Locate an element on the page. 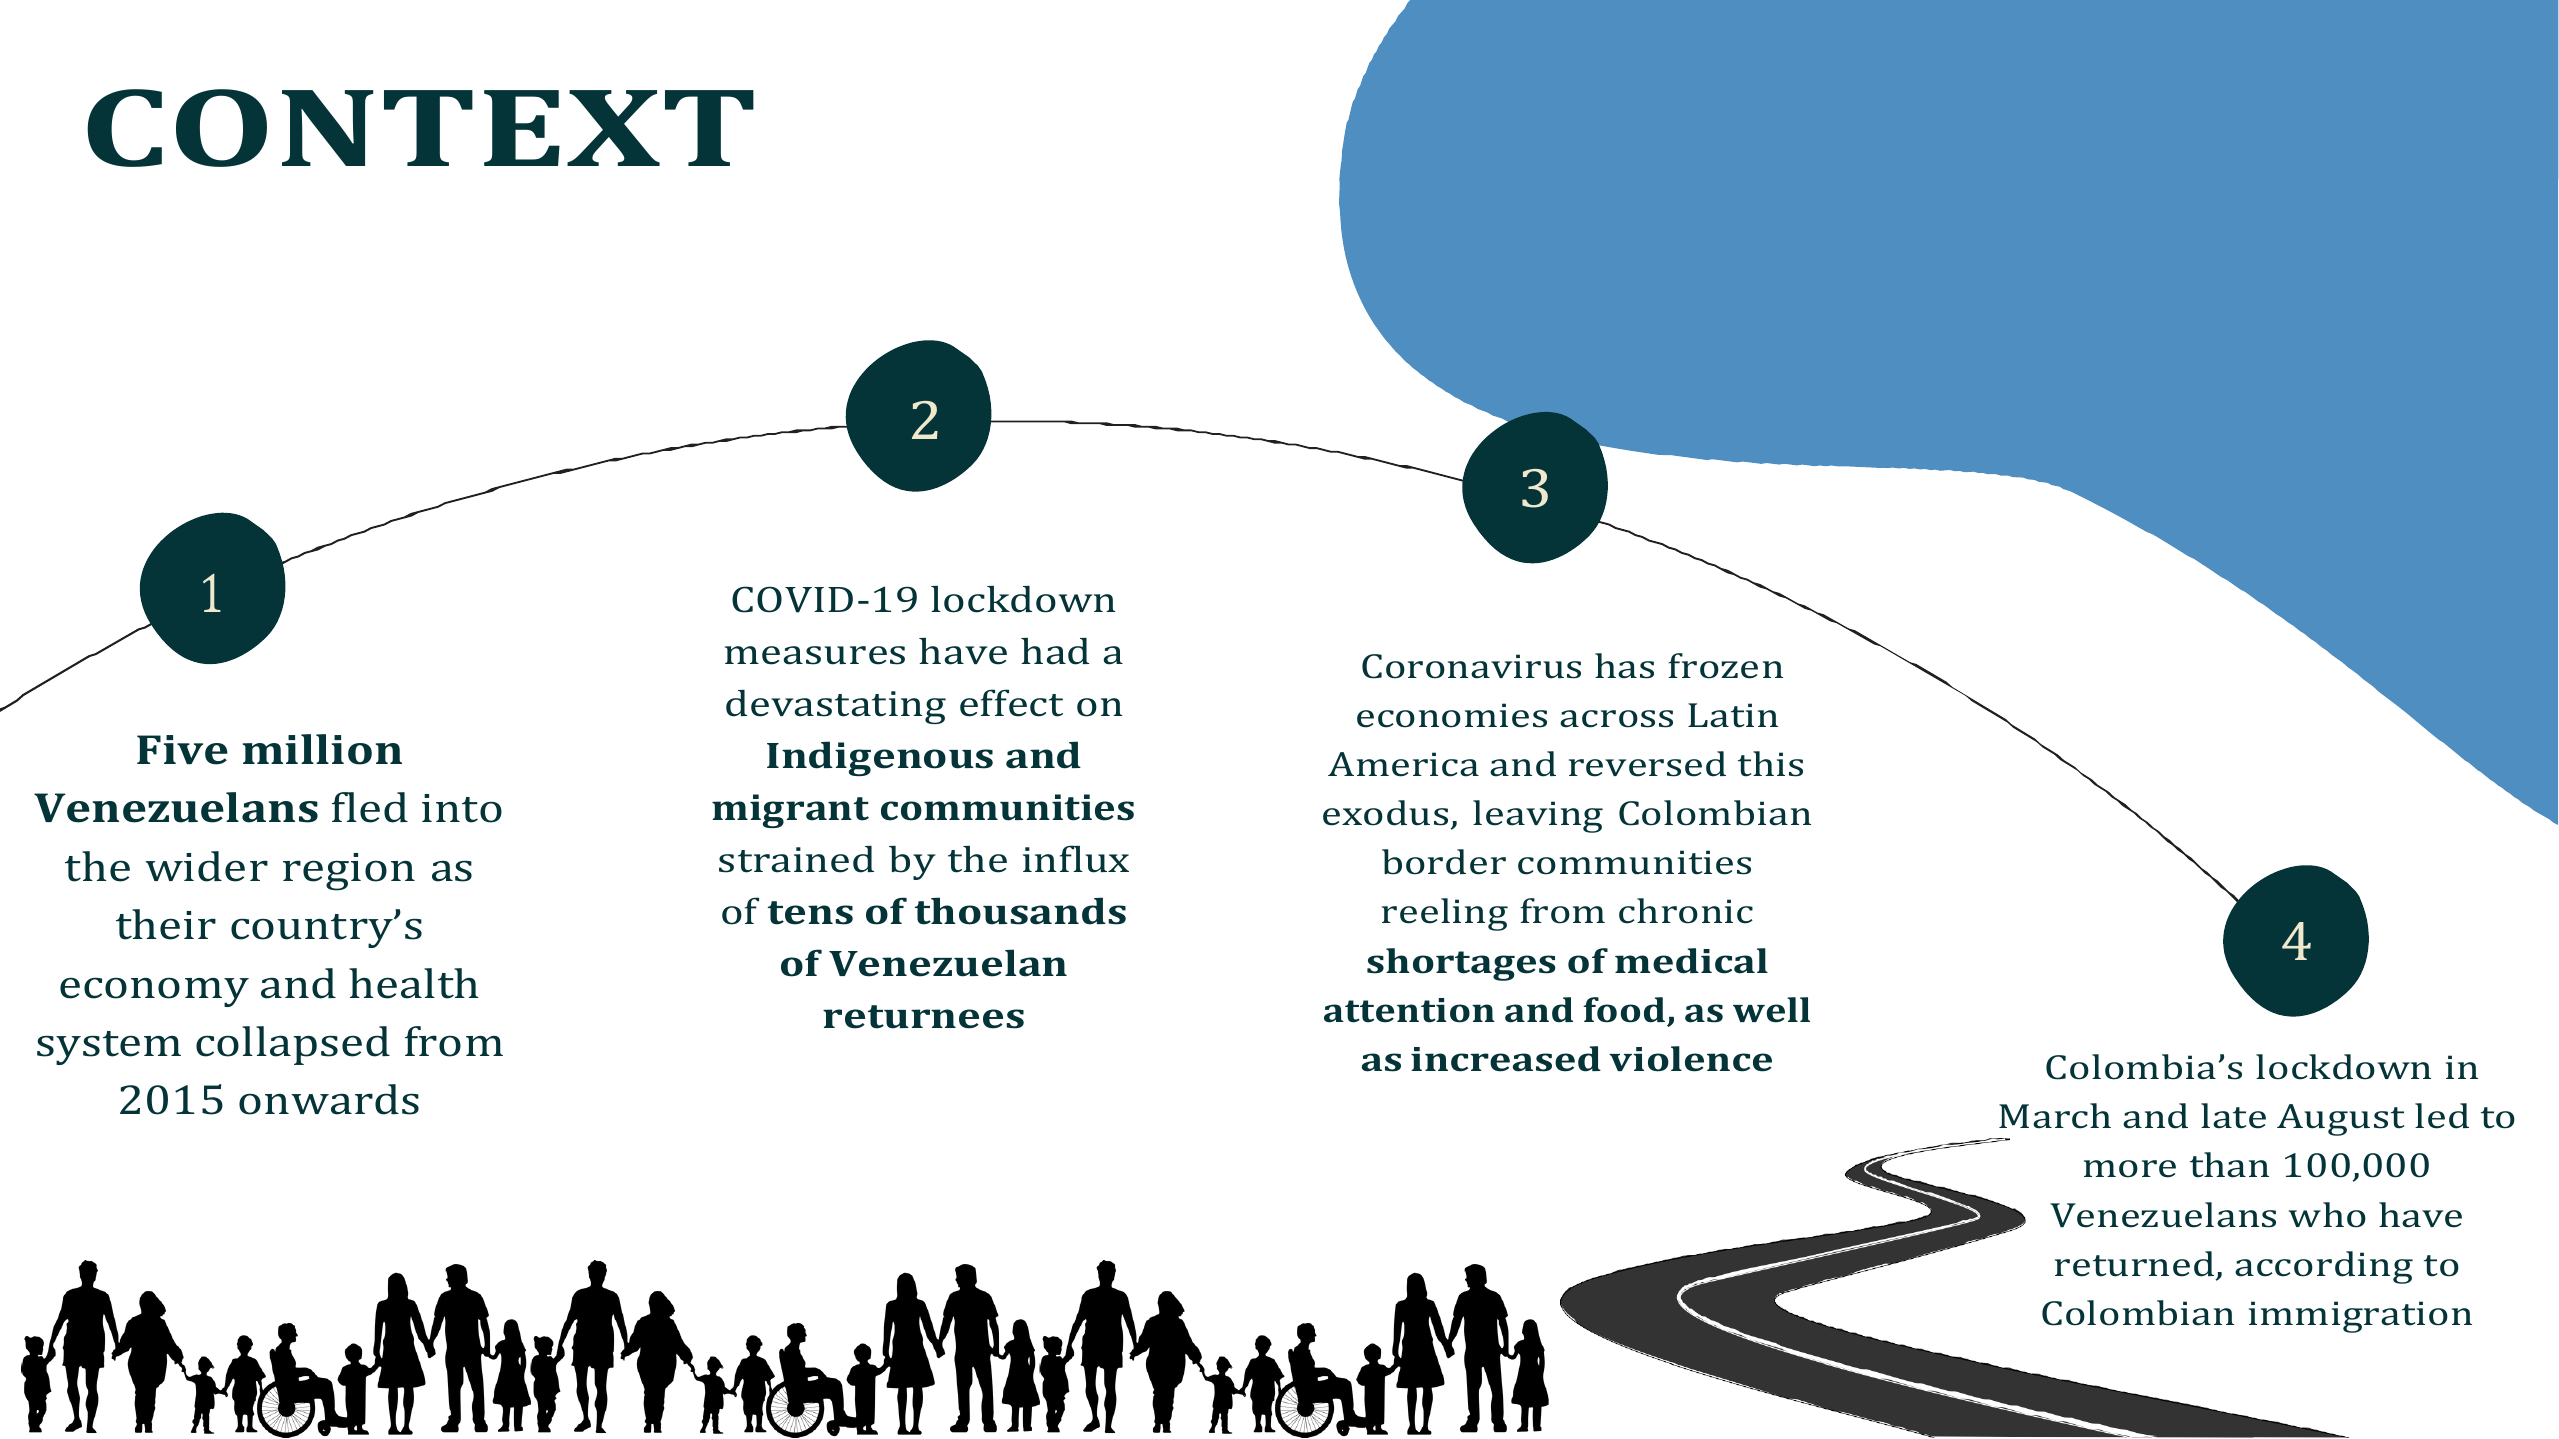  had is located at coordinates (1055, 651).
